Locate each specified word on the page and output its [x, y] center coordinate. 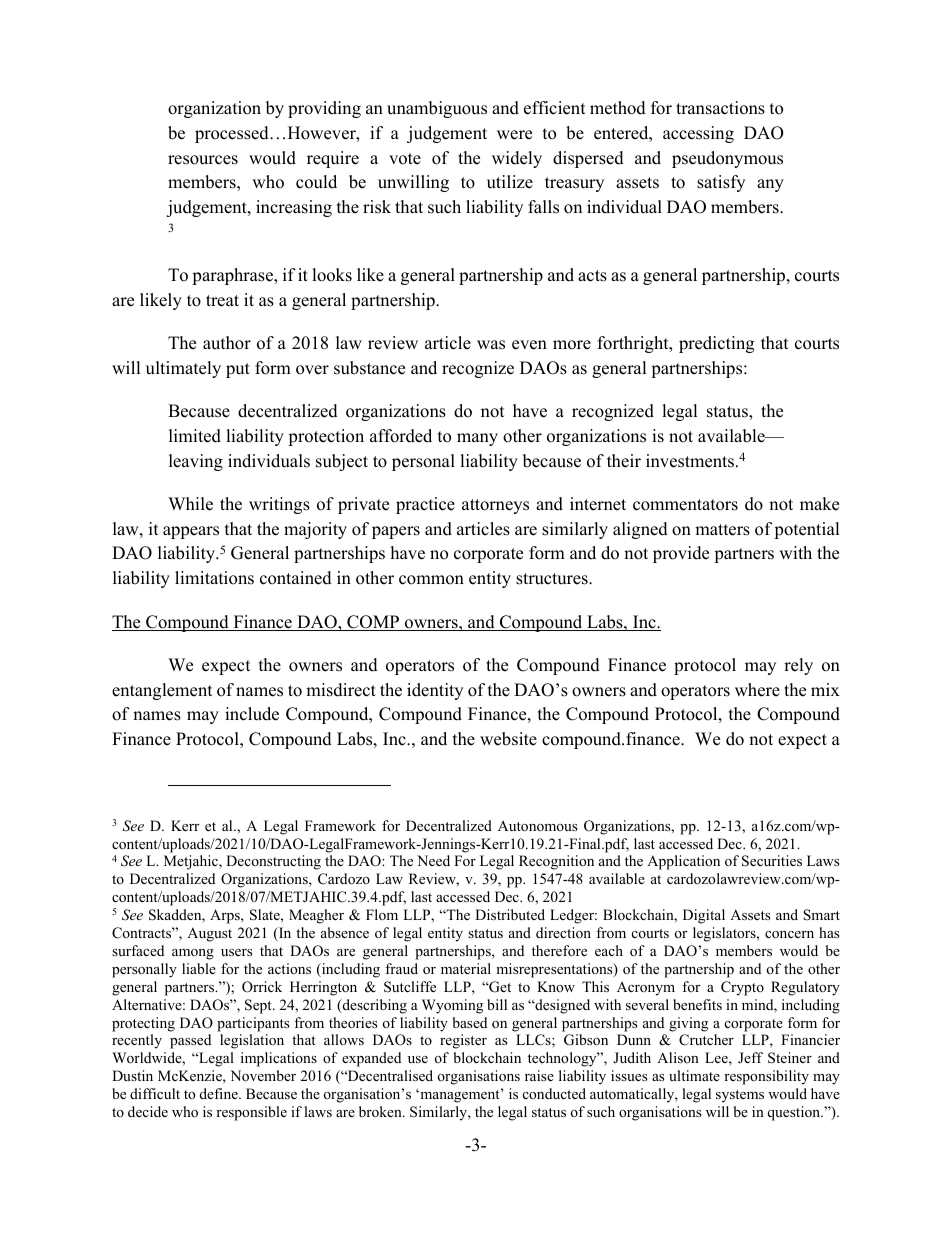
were [514, 135]
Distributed [510, 914]
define [220, 1093]
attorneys [495, 506]
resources [203, 160]
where [757, 690]
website [508, 739]
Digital [704, 916]
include [252, 714]
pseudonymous [727, 159]
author [227, 343]
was [491, 345]
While [190, 504]
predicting [716, 344]
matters [722, 530]
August [209, 934]
